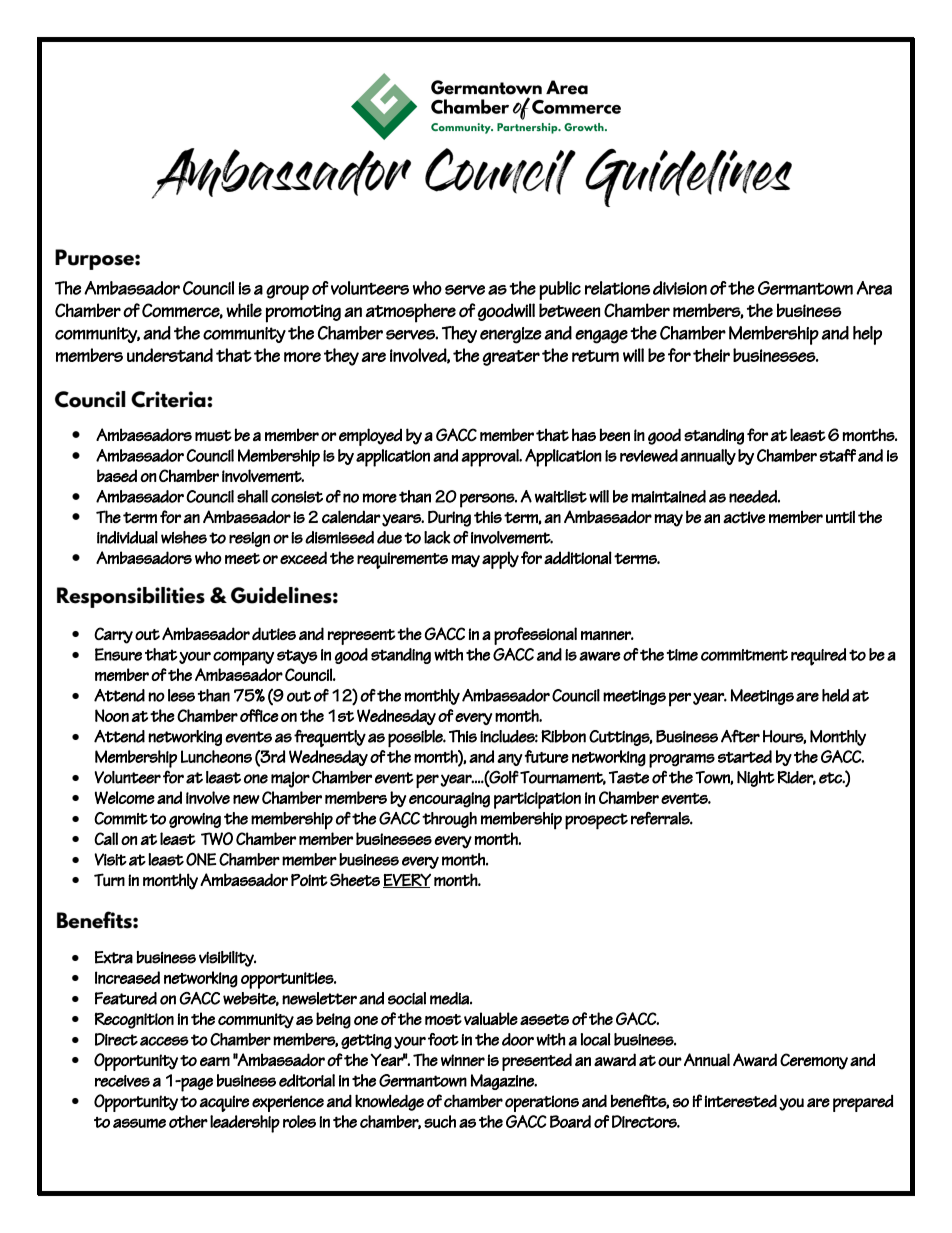 This document has width=952, height=1233. Describe the element at coordinates (744, 517) in the document. I see `active` at that location.
